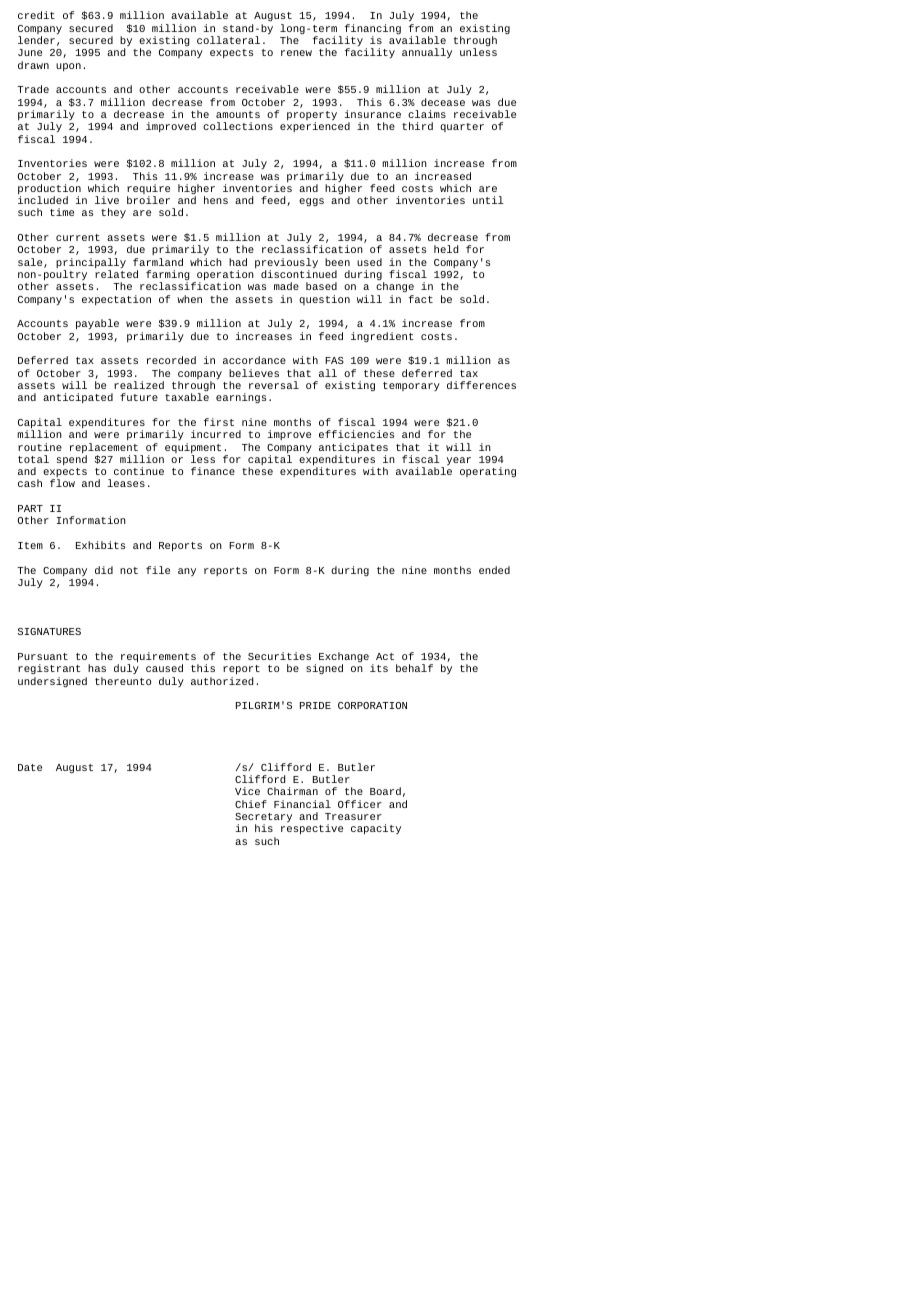  I want to click on fact, so click(421, 299).
